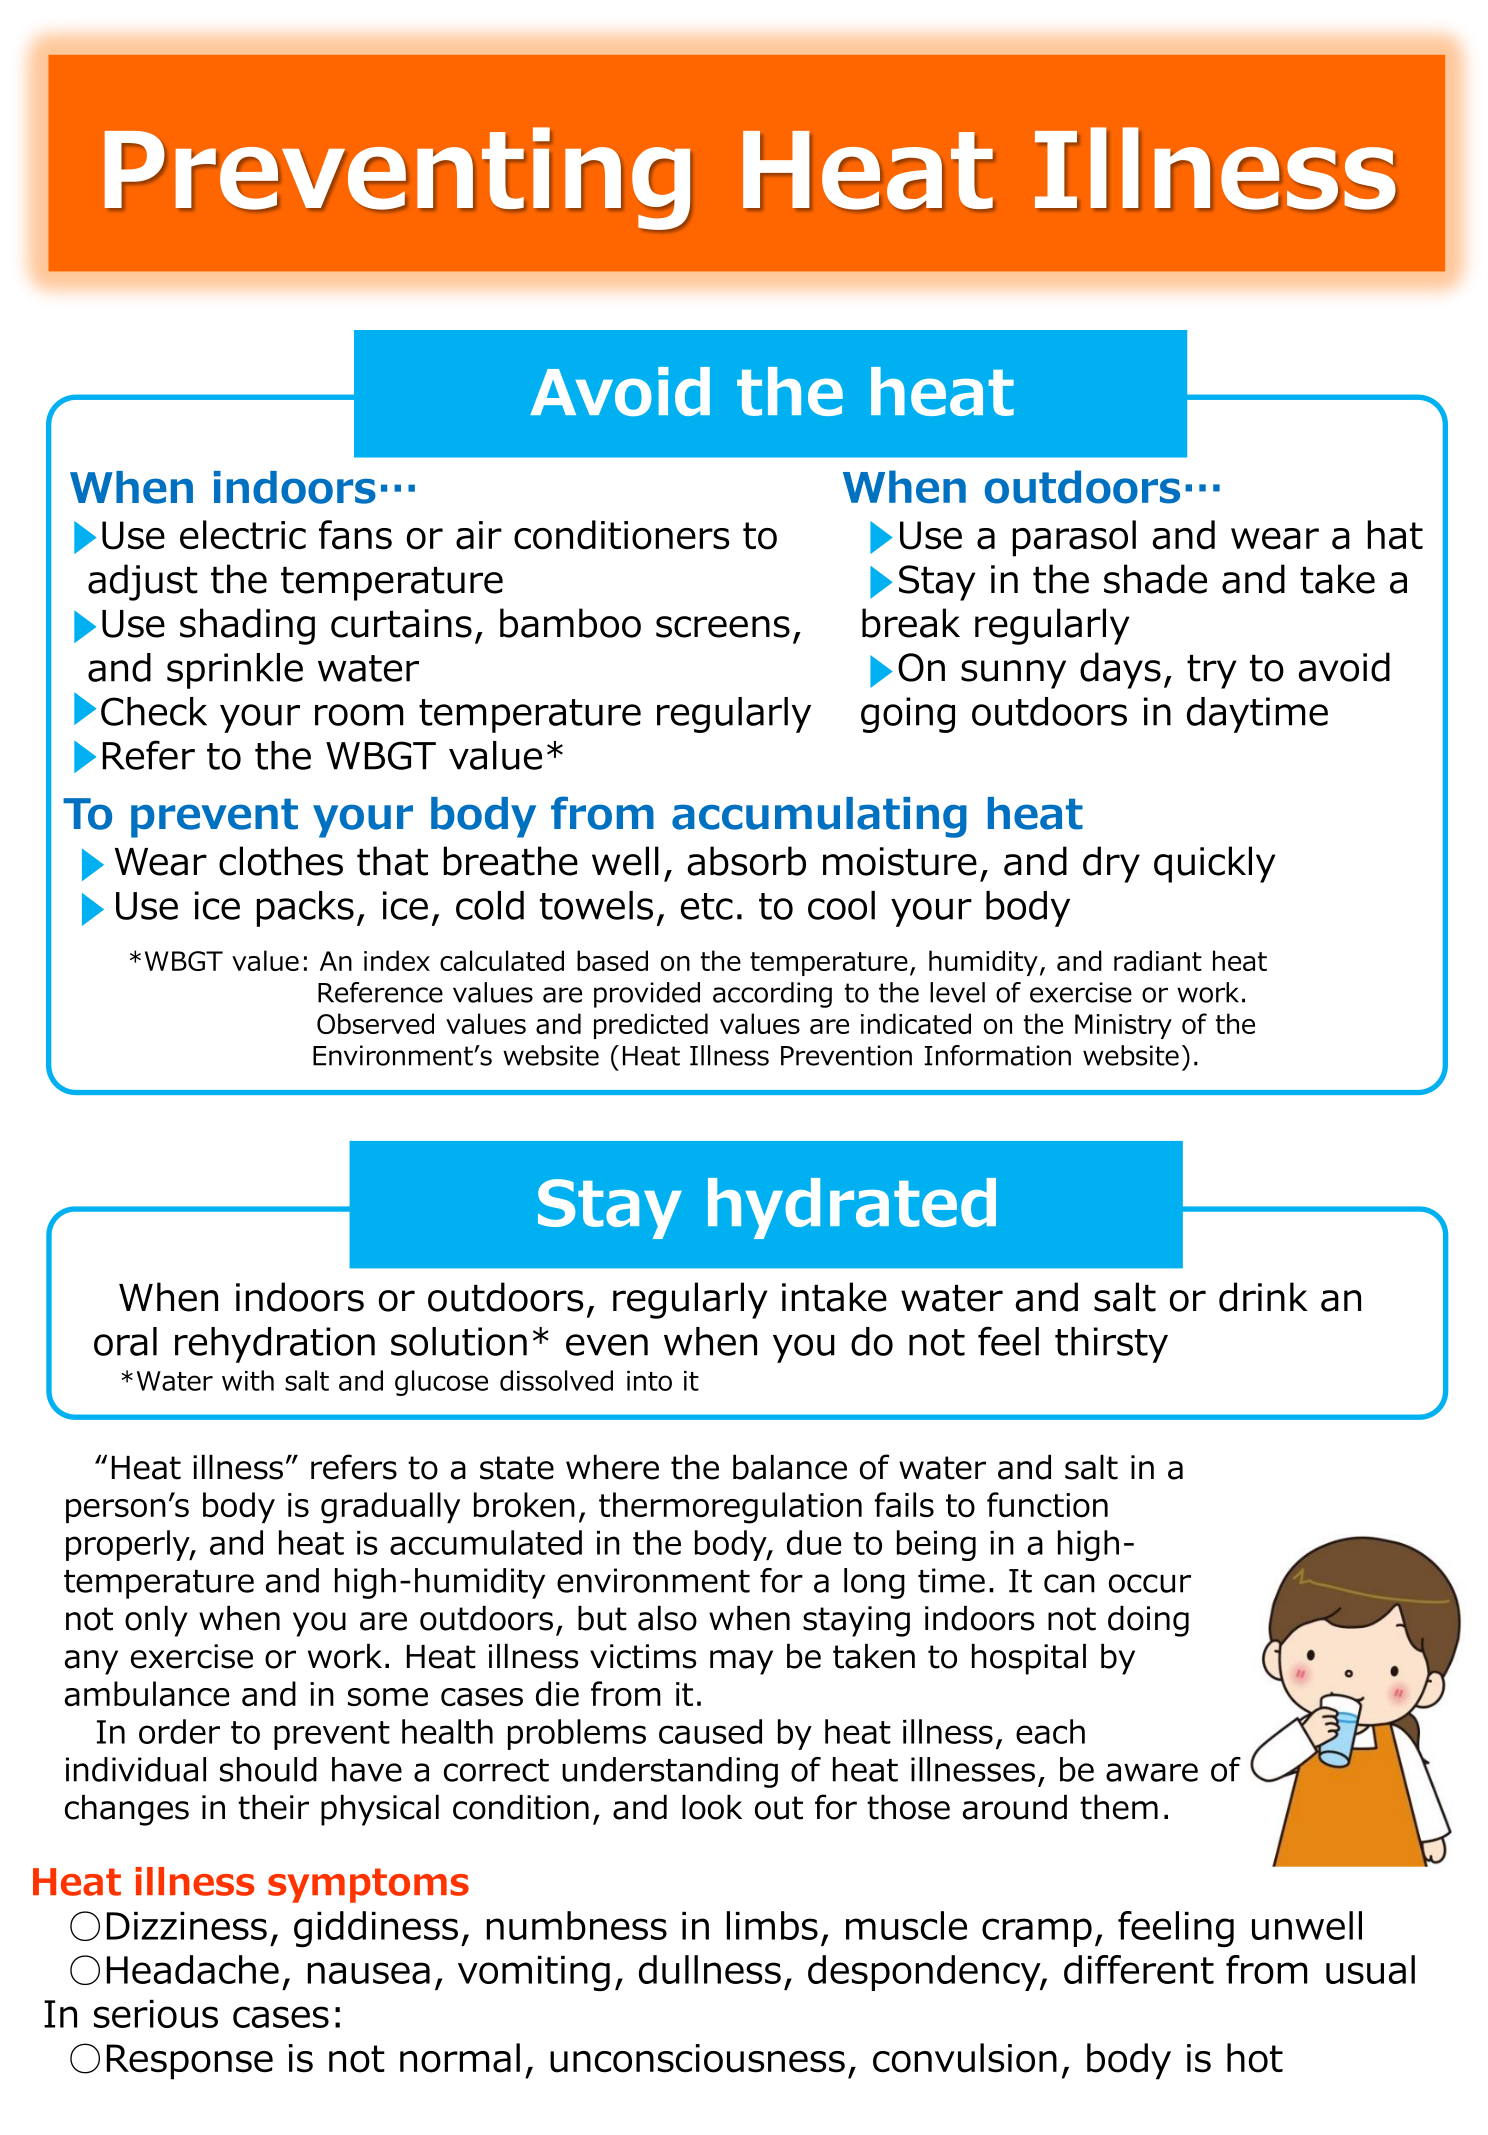 This screenshot has height=2135, width=1488. What do you see at coordinates (247, 626) in the screenshot?
I see `shading` at bounding box center [247, 626].
